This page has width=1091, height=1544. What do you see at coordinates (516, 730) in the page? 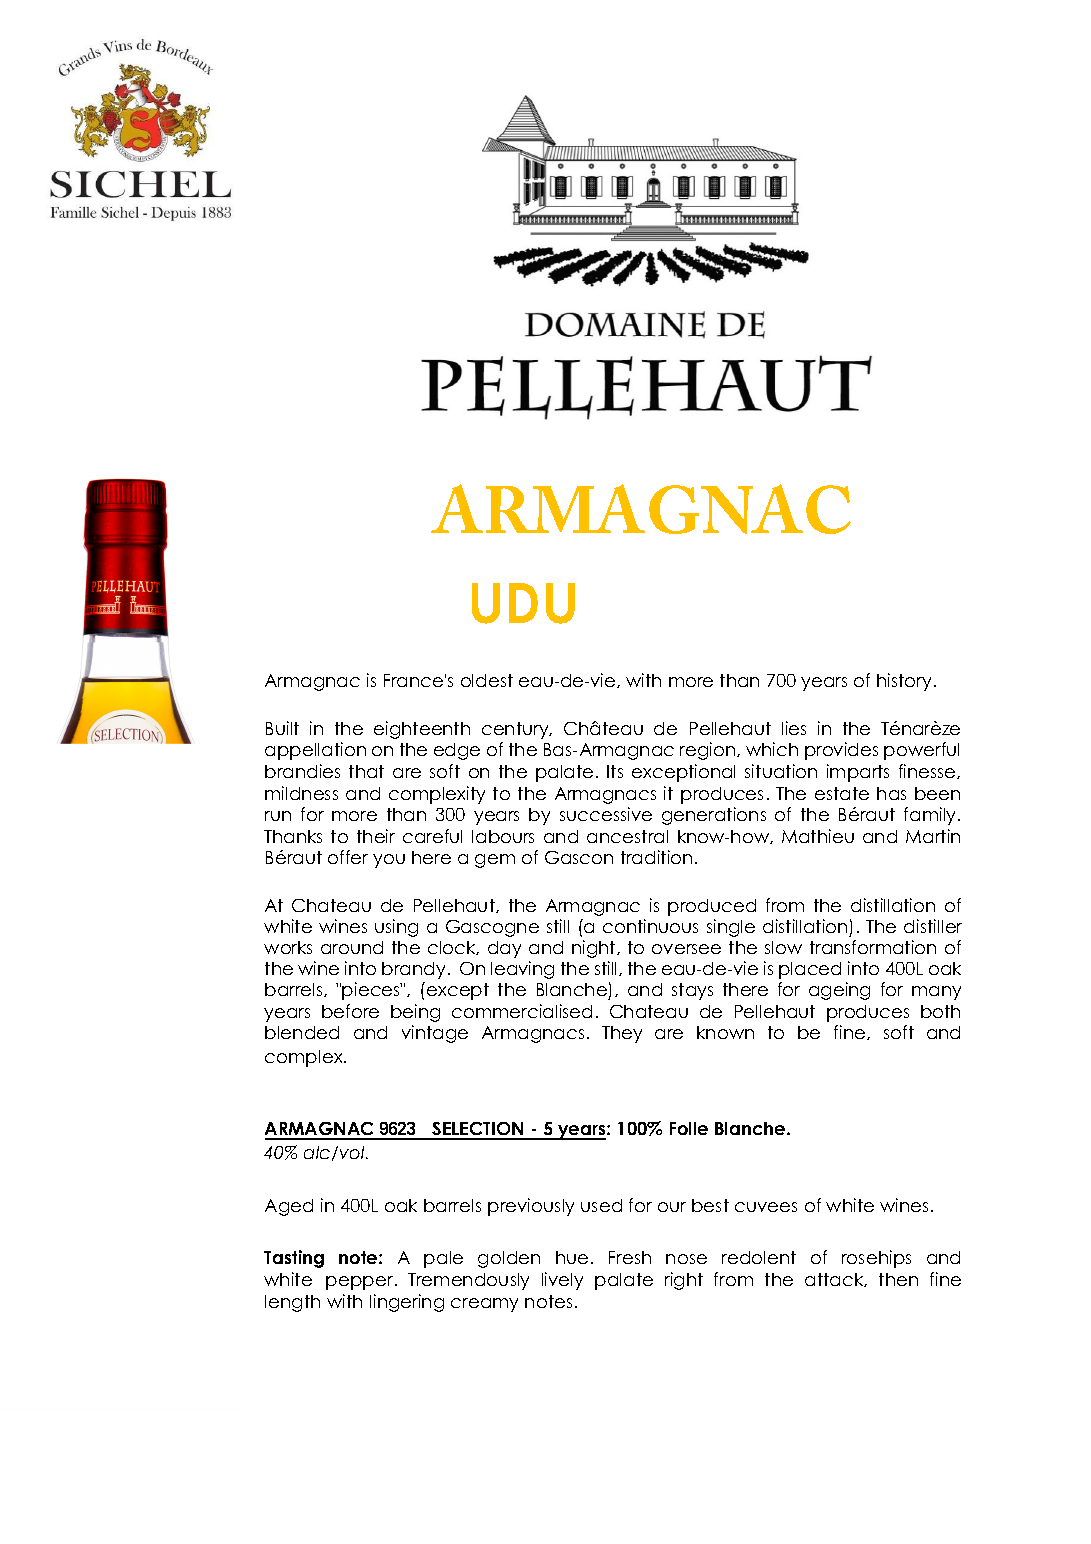
I see `century` at bounding box center [516, 730].
